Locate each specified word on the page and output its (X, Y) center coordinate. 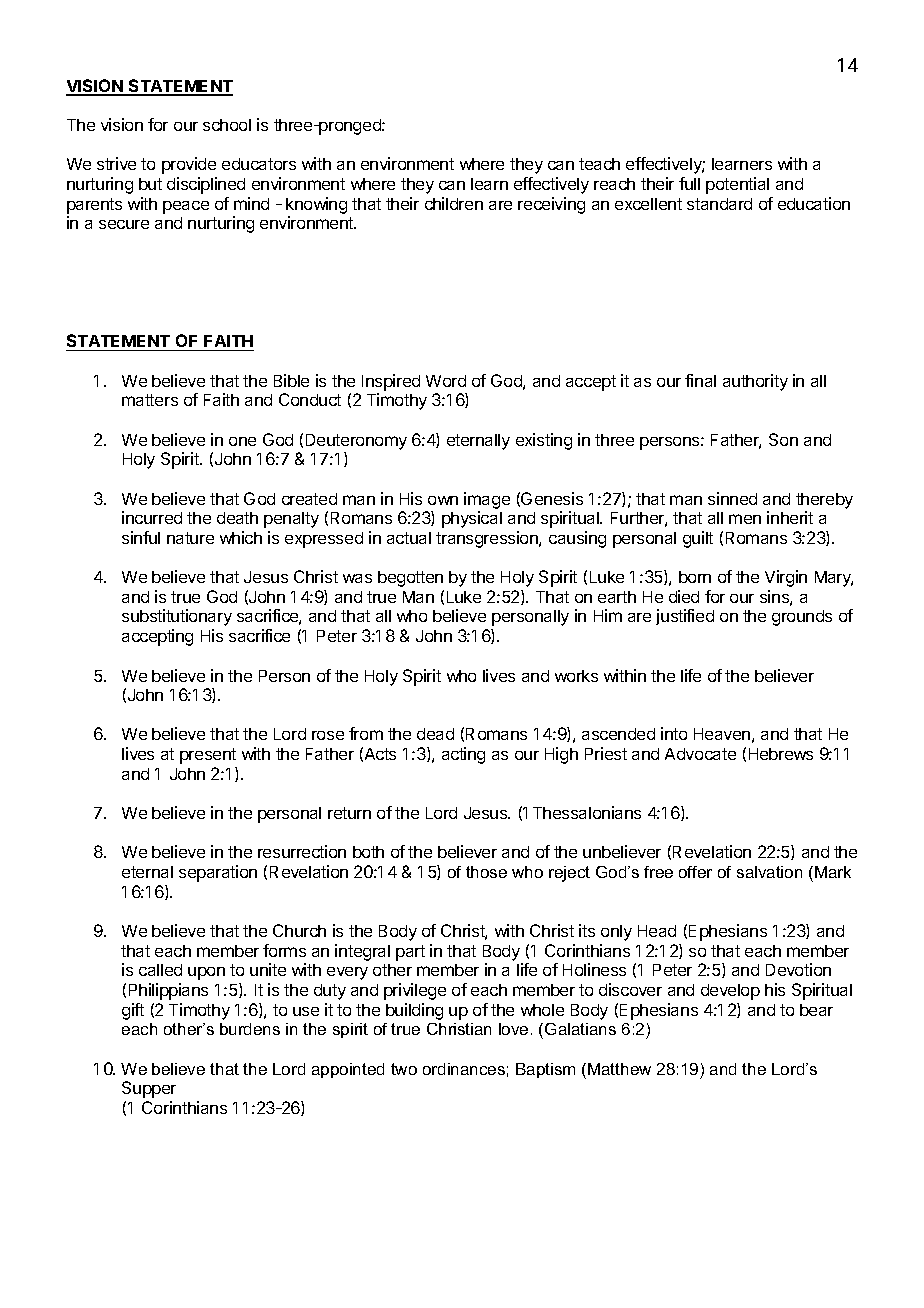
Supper (149, 1089)
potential (737, 185)
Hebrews (781, 754)
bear (816, 1010)
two (404, 1069)
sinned (732, 498)
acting (463, 755)
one (242, 441)
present (208, 756)
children (454, 203)
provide (189, 165)
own (443, 500)
